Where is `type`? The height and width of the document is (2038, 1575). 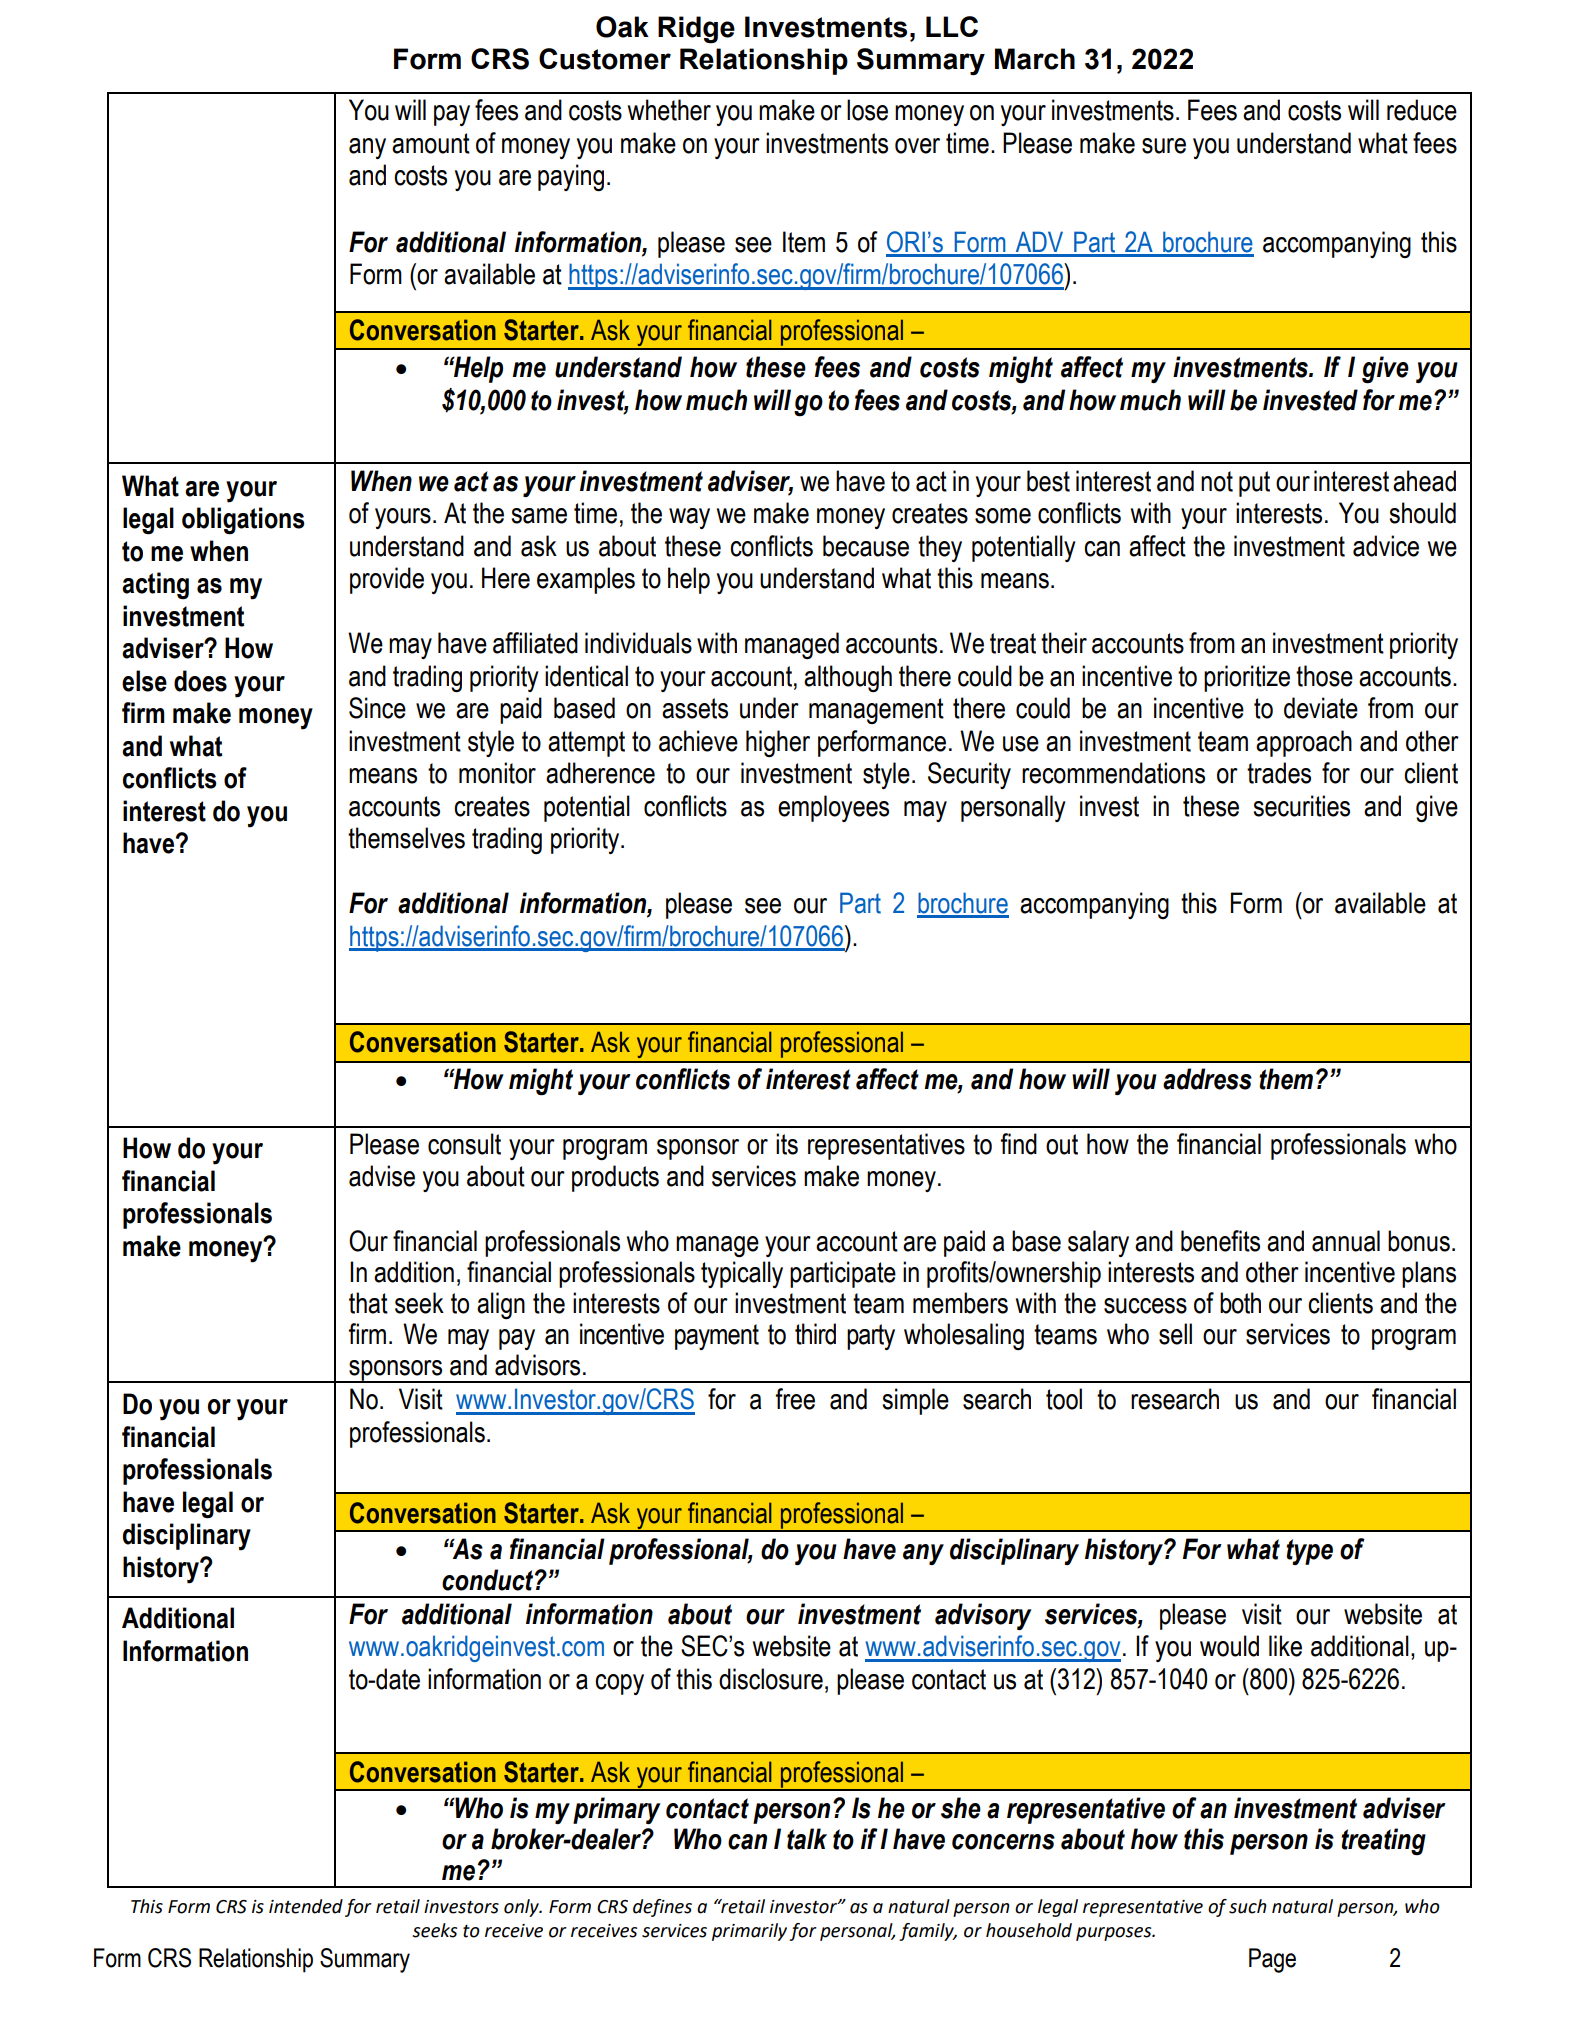 type is located at coordinates (1309, 1552).
